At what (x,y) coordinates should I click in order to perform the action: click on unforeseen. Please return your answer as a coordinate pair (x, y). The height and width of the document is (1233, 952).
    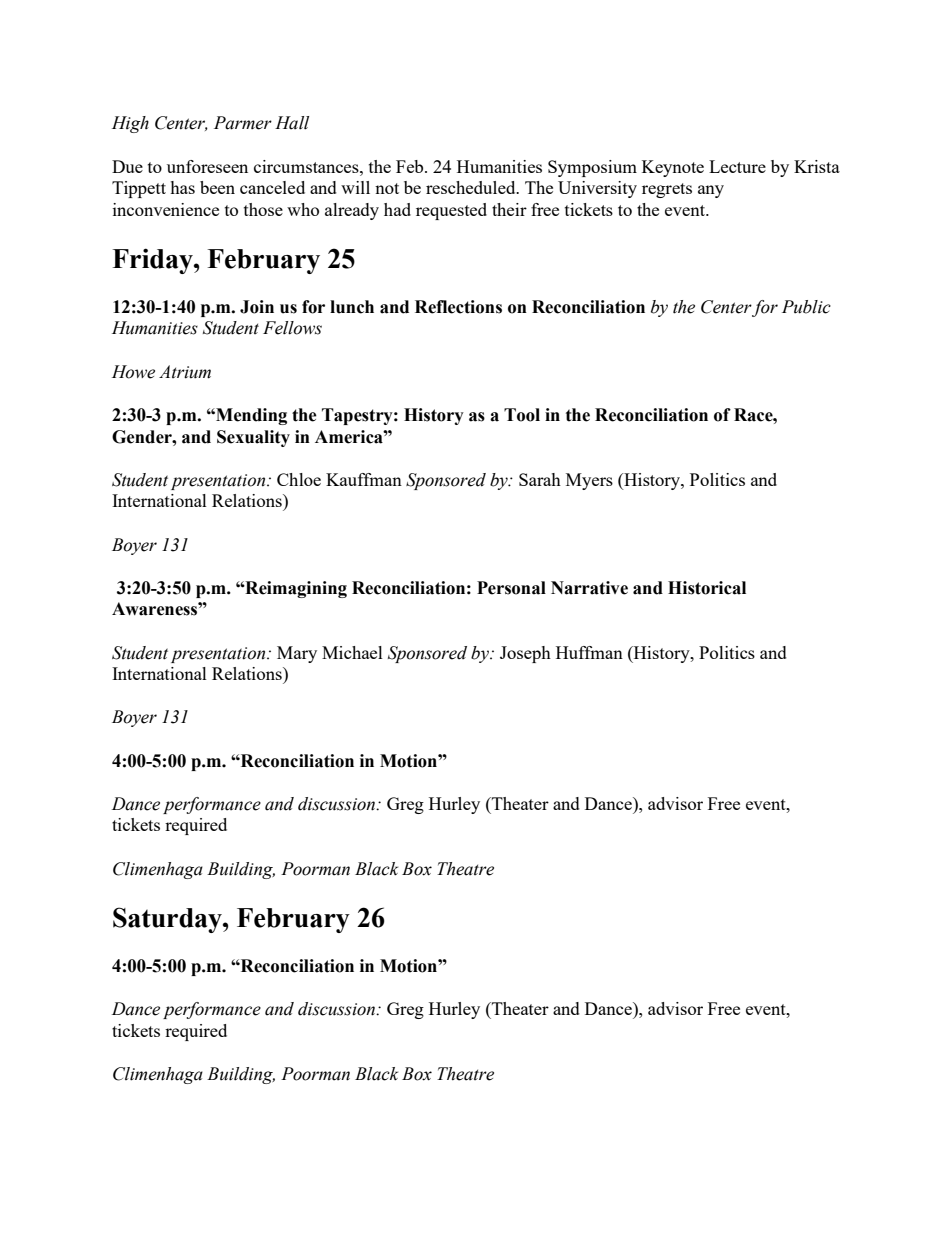
    Looking at the image, I should click on (207, 166).
